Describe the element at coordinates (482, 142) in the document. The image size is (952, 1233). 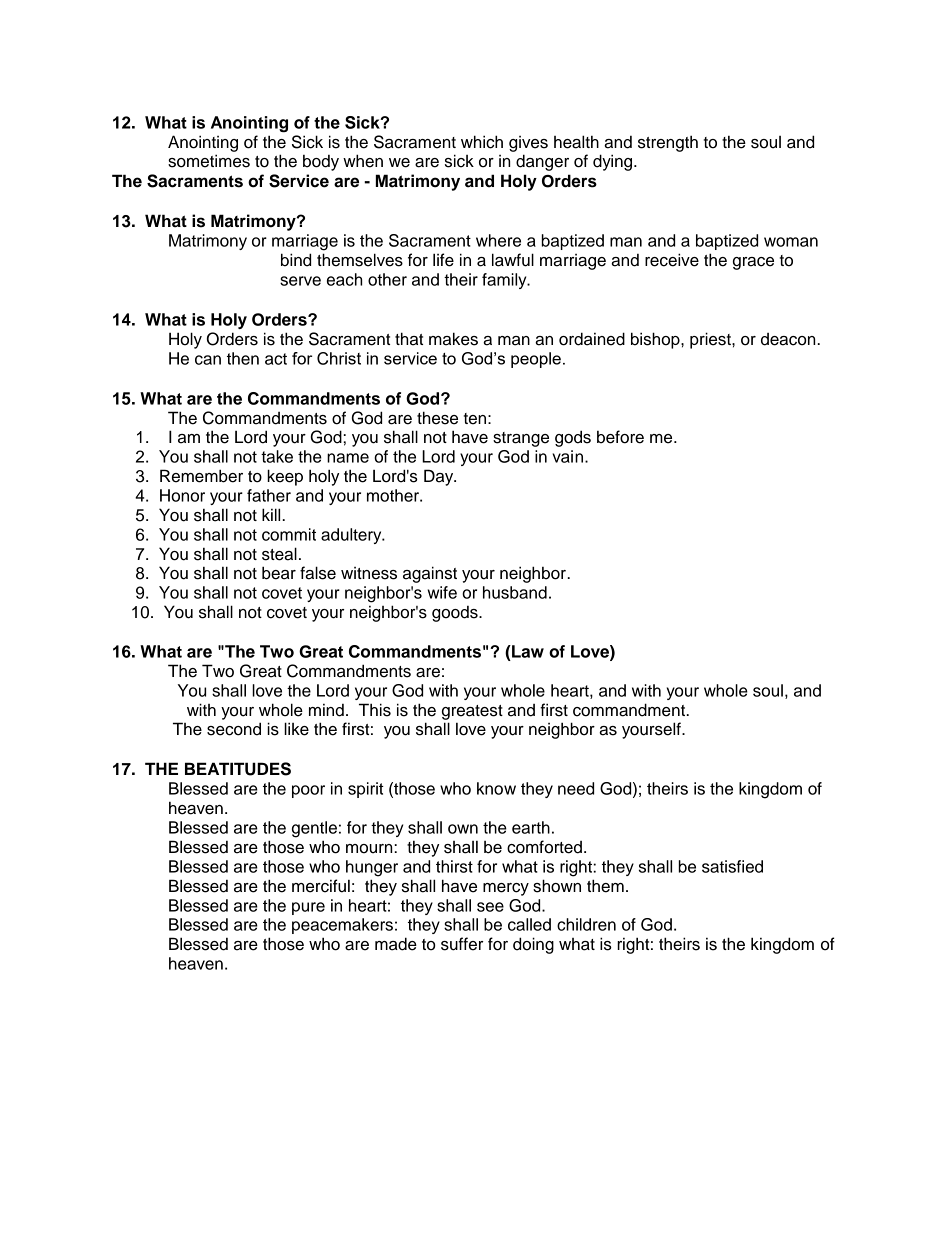
I see `which` at that location.
